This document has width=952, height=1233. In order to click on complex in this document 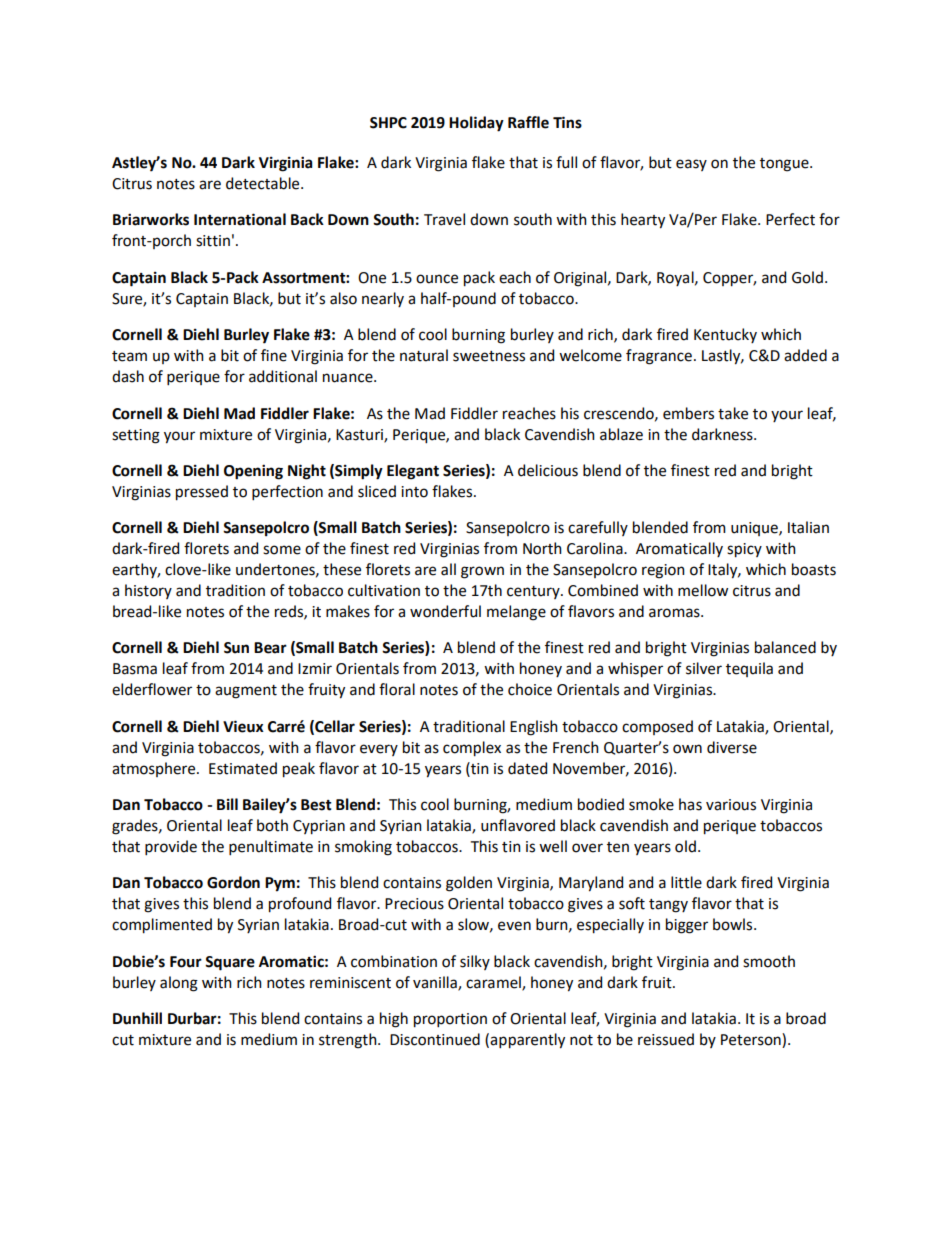, I will do `click(472, 749)`.
